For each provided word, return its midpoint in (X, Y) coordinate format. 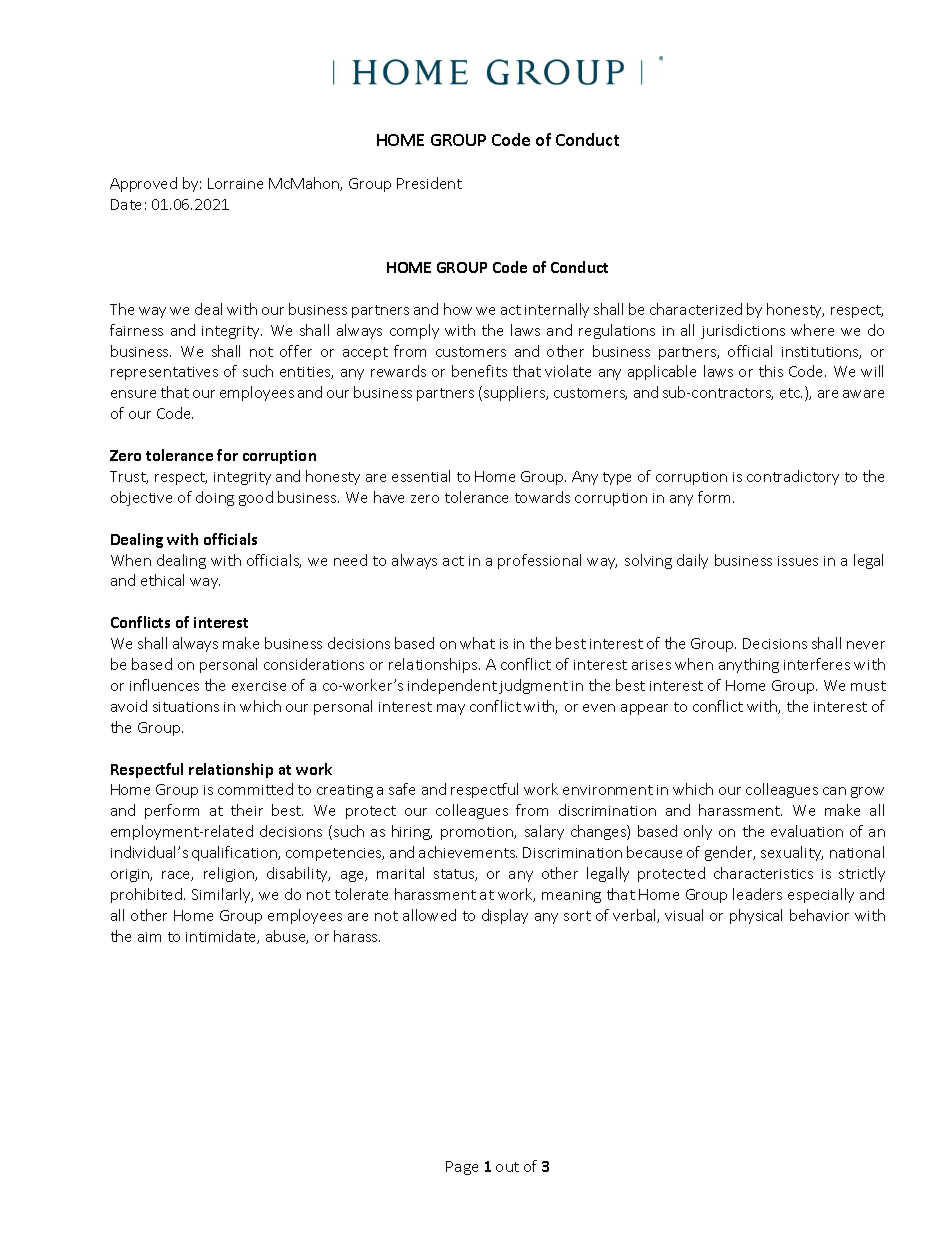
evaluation (807, 831)
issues (798, 561)
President (429, 183)
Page (462, 1168)
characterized (696, 309)
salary (544, 832)
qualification (235, 853)
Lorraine (235, 183)
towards (542, 497)
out (507, 1167)
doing (215, 498)
